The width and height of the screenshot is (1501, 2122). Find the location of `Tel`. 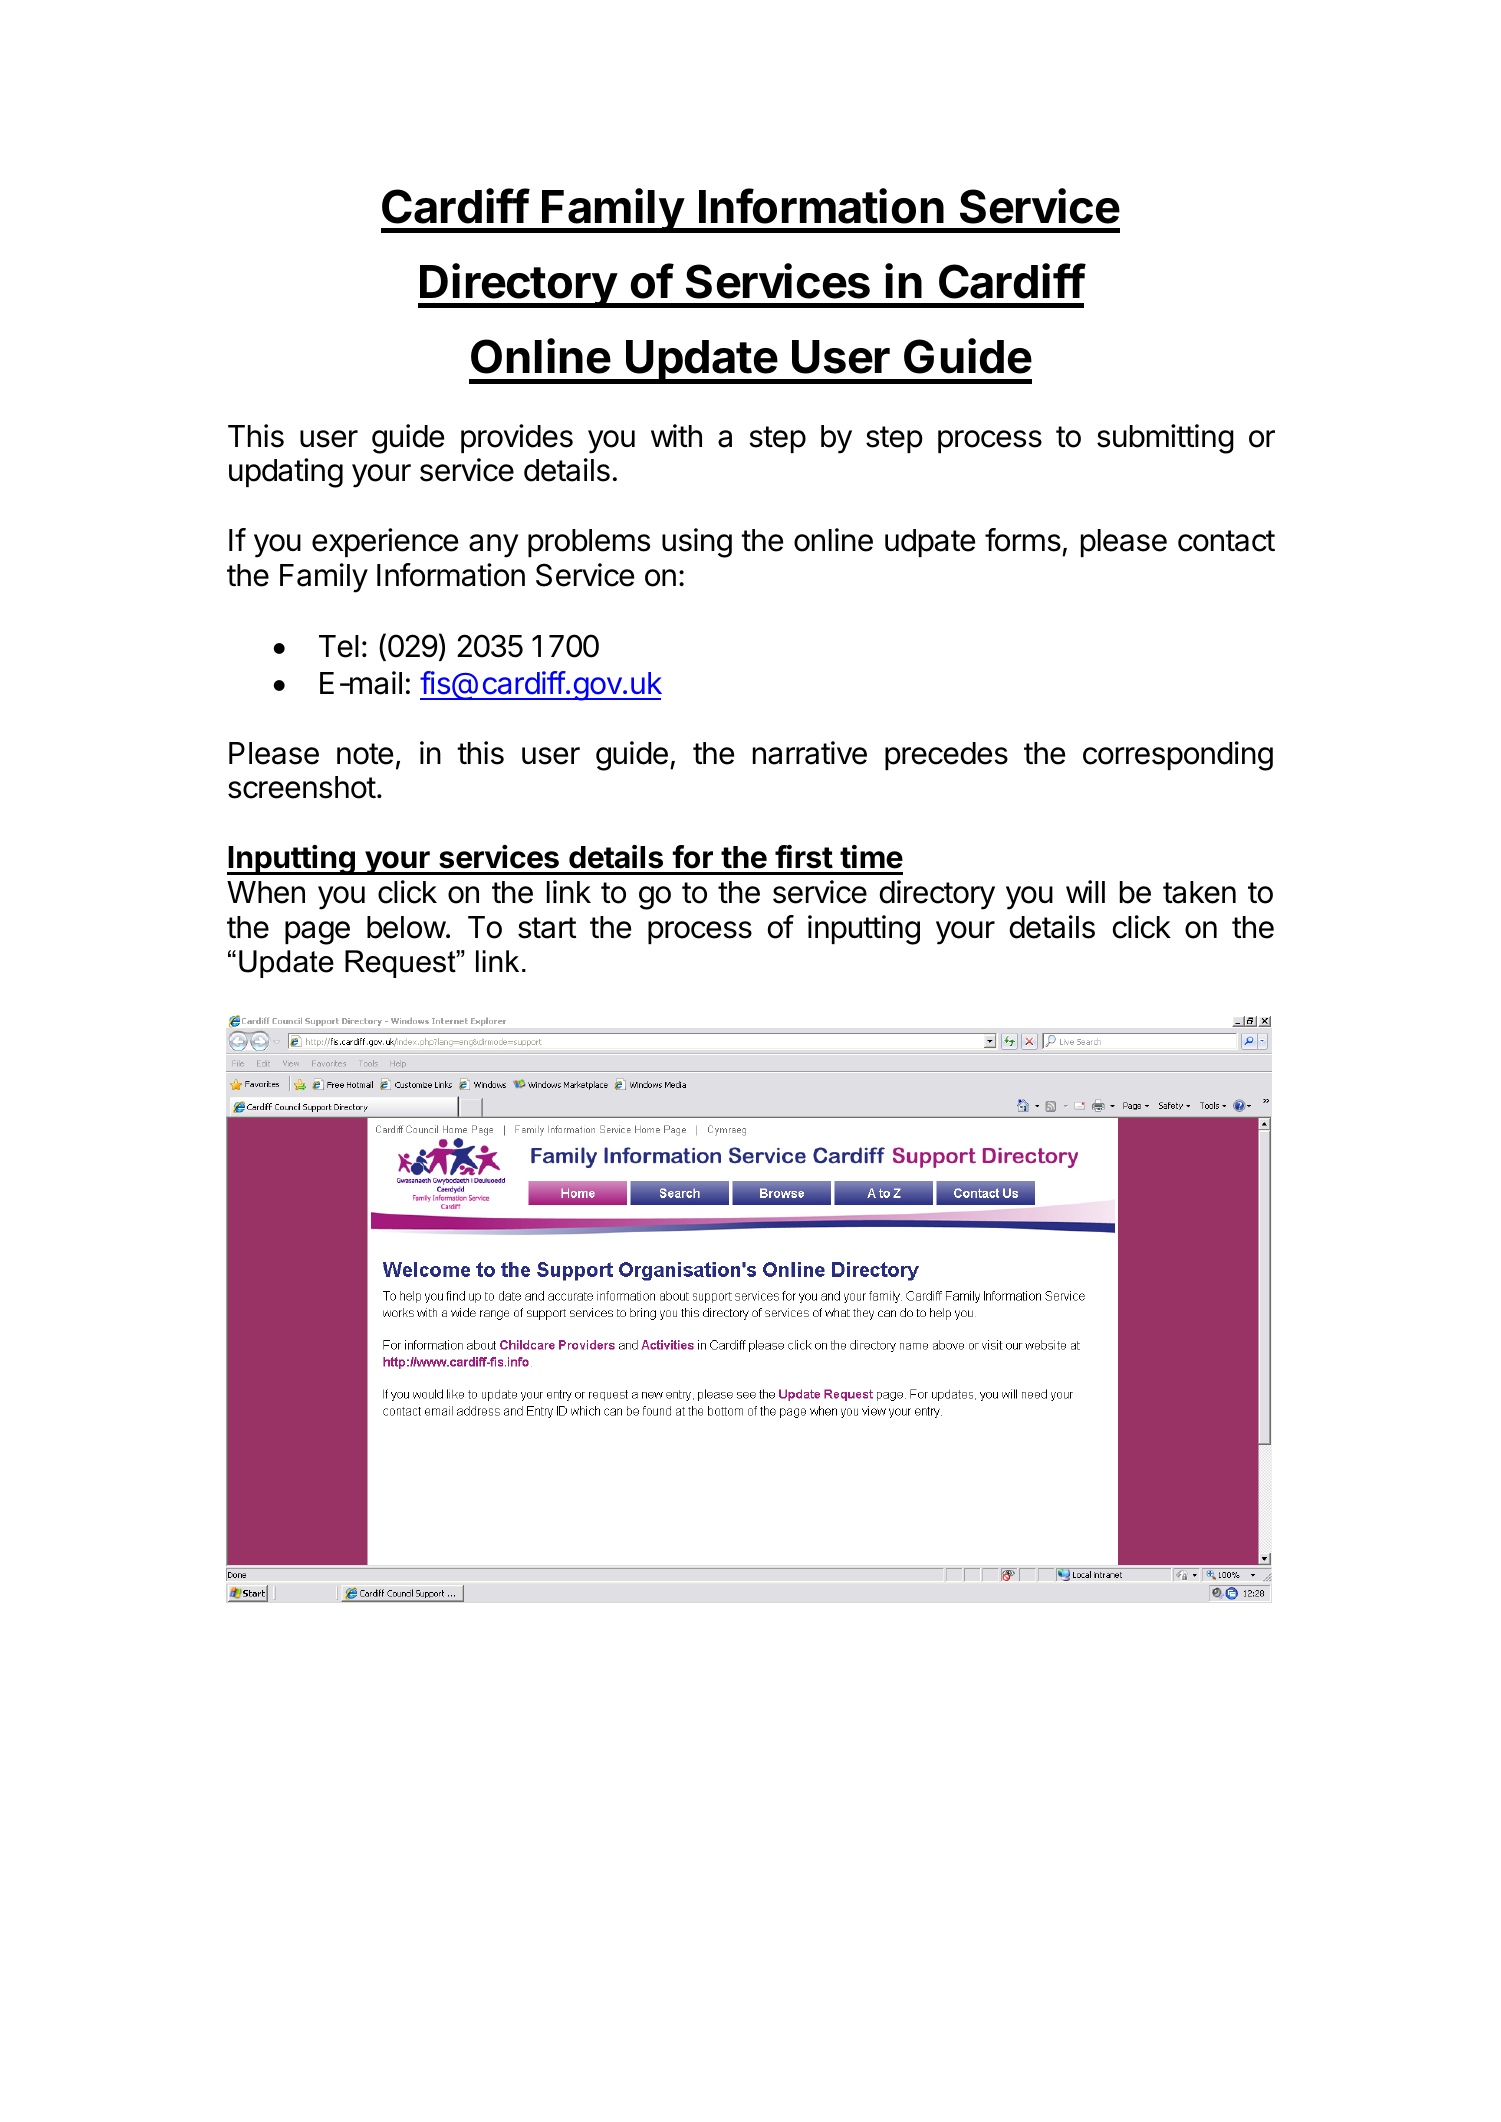

Tel is located at coordinates (339, 646).
